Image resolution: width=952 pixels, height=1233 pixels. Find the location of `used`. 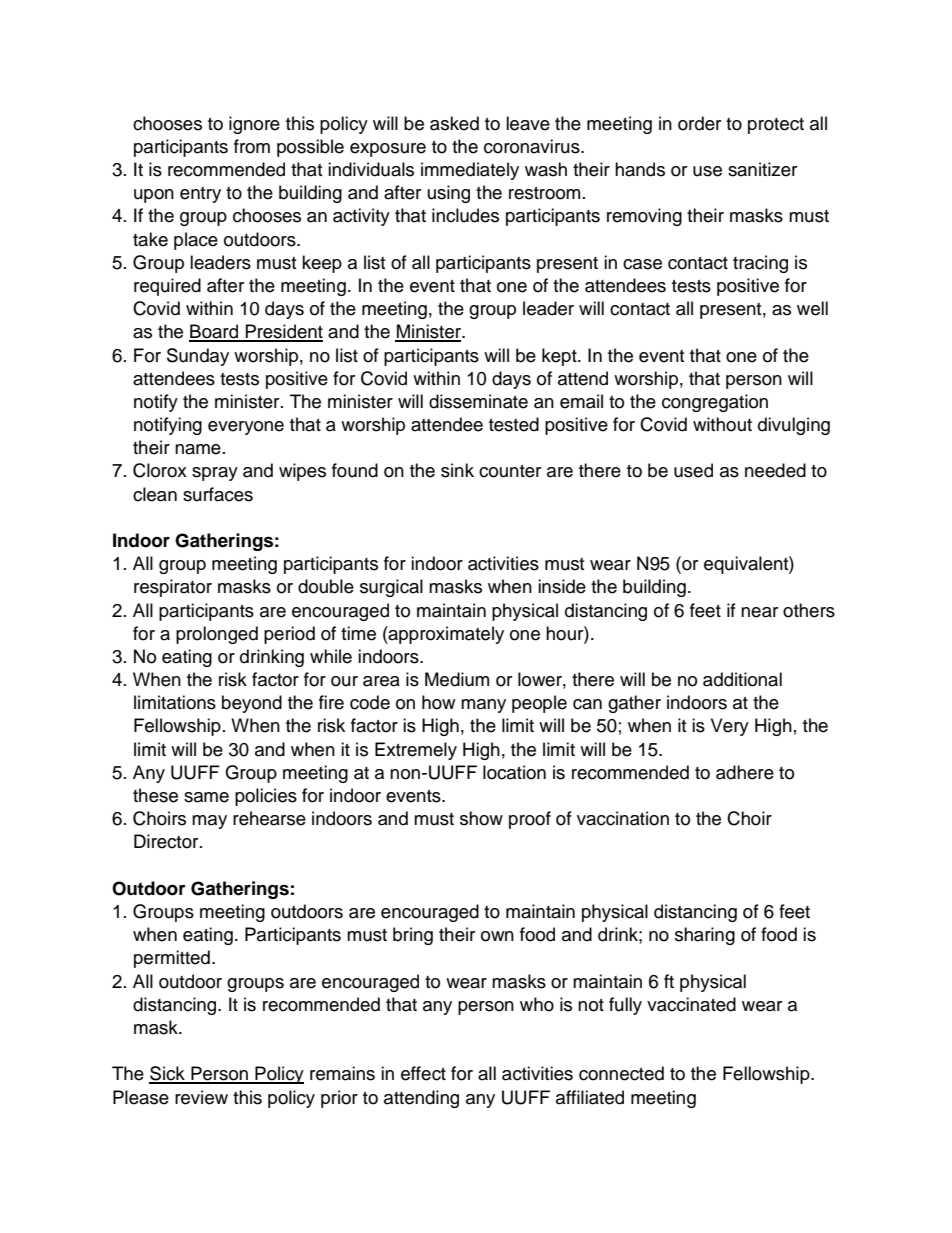

used is located at coordinates (693, 470).
